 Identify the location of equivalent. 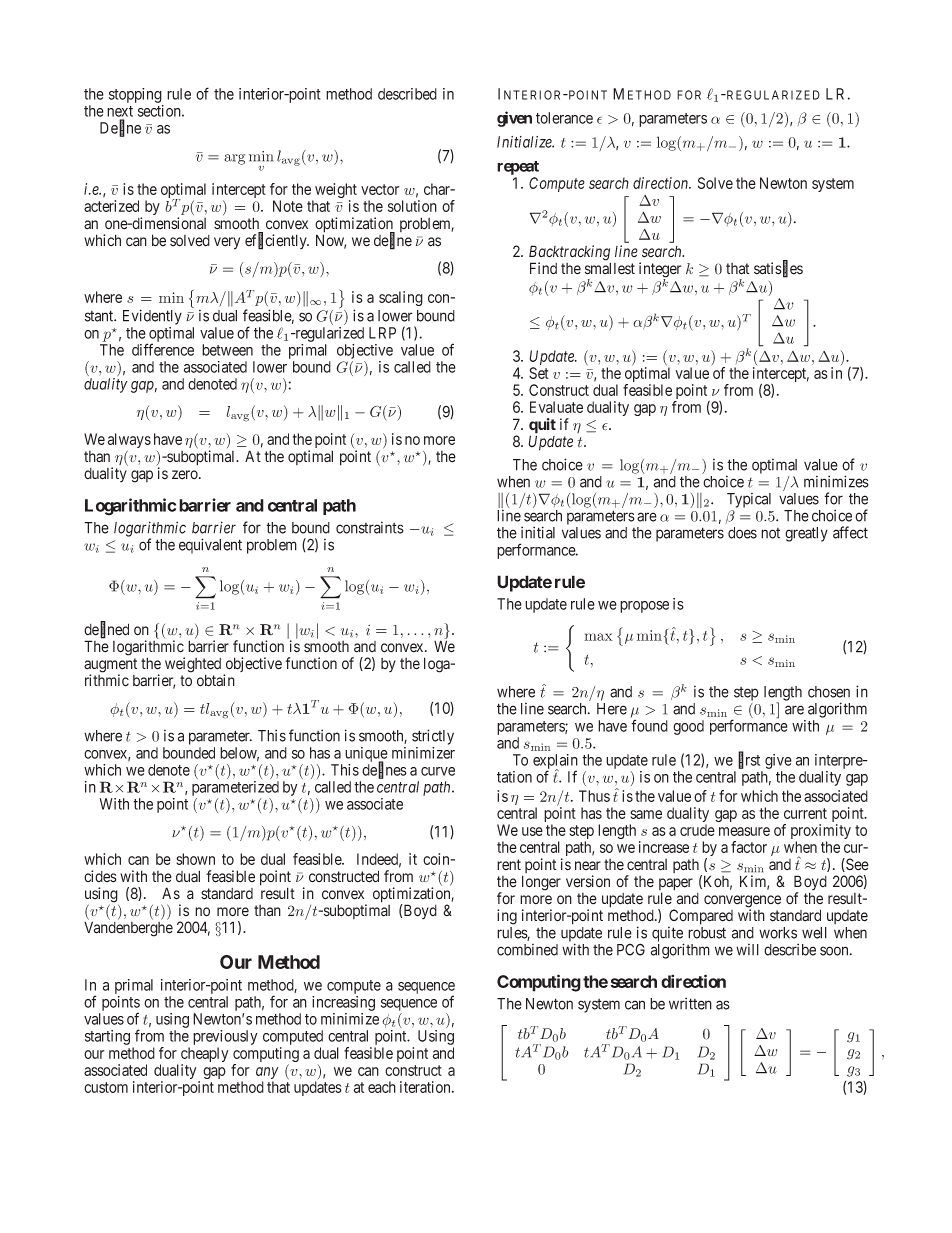
(210, 546).
